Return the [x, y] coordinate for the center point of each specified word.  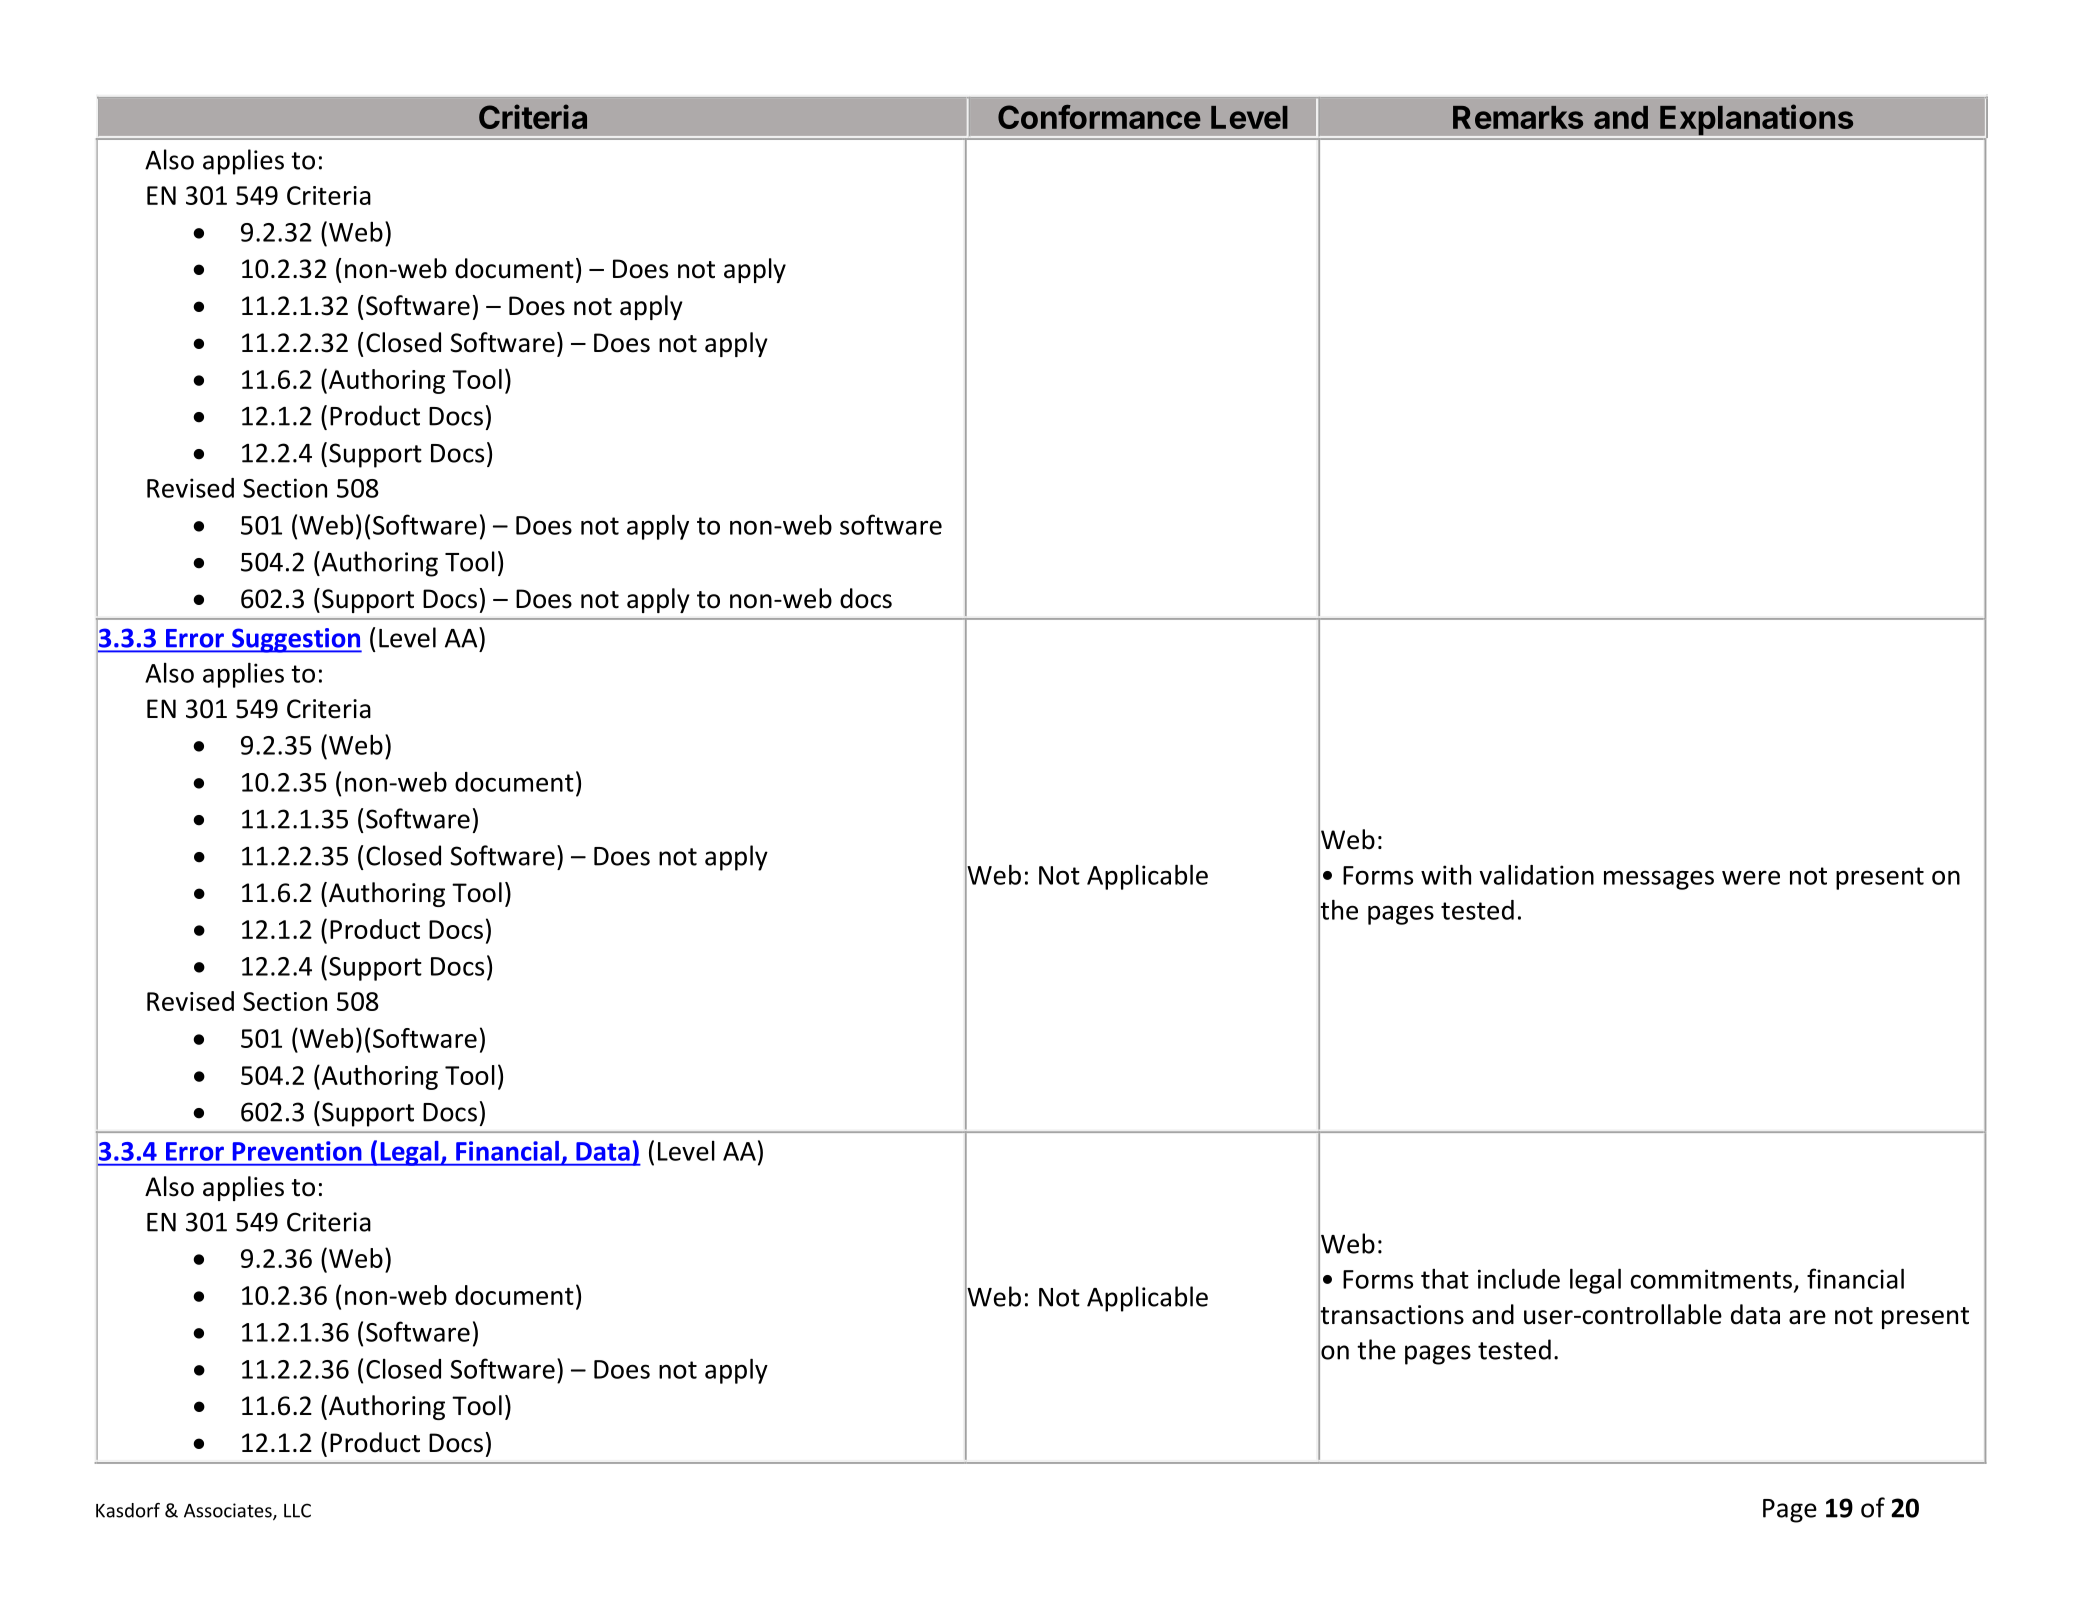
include [1519, 1278]
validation [1536, 874]
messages [1659, 880]
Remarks [1518, 117]
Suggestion [296, 640]
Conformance [1099, 117]
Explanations [1756, 121]
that [1445, 1278]
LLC [297, 1510]
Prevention [297, 1151]
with [1446, 874]
